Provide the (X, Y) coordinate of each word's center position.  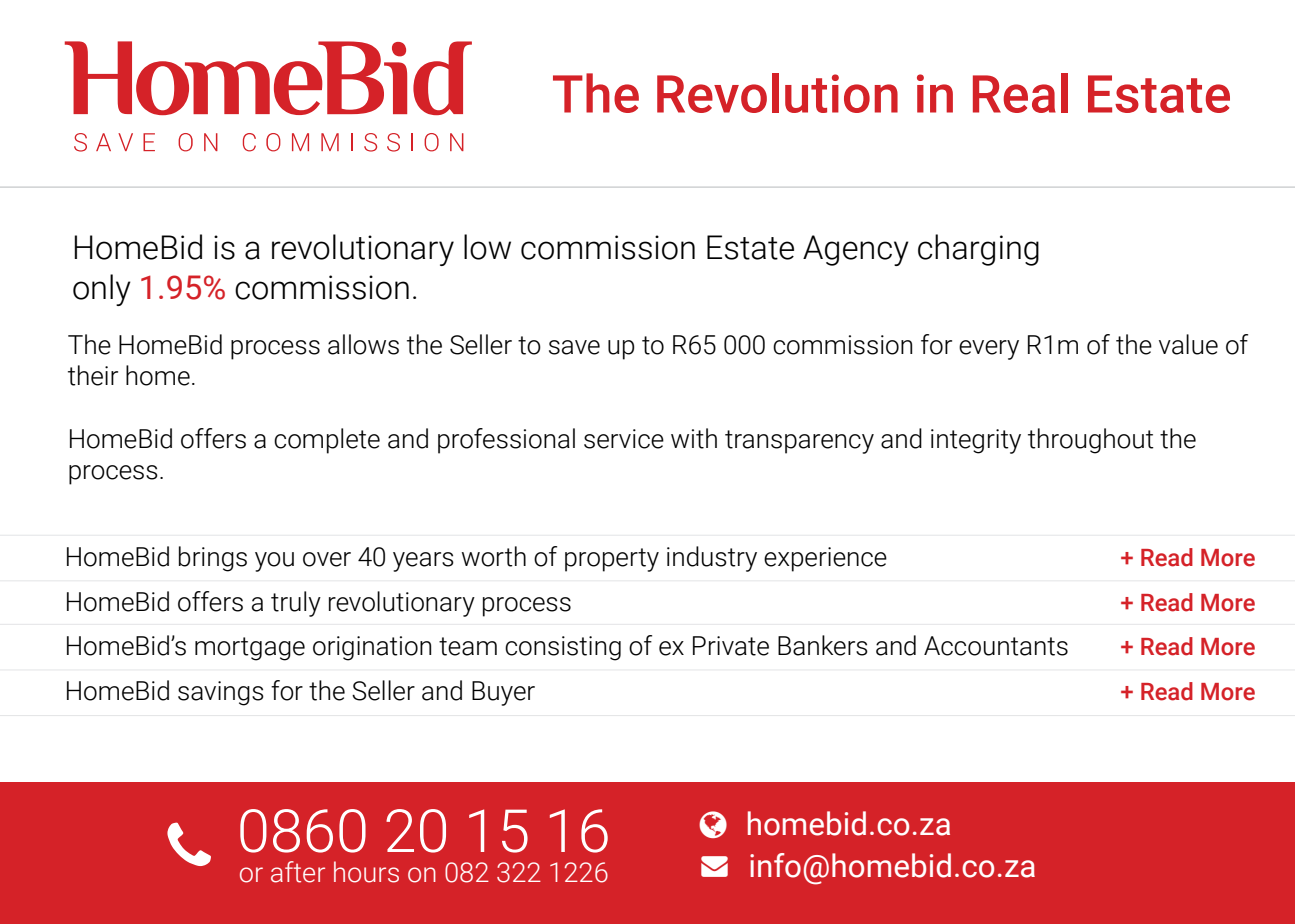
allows (363, 344)
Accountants (996, 646)
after (298, 872)
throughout (1091, 441)
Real (1020, 93)
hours (366, 872)
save (574, 347)
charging (978, 250)
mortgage (250, 649)
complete (327, 441)
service (624, 439)
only (102, 290)
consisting (563, 648)
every (989, 350)
